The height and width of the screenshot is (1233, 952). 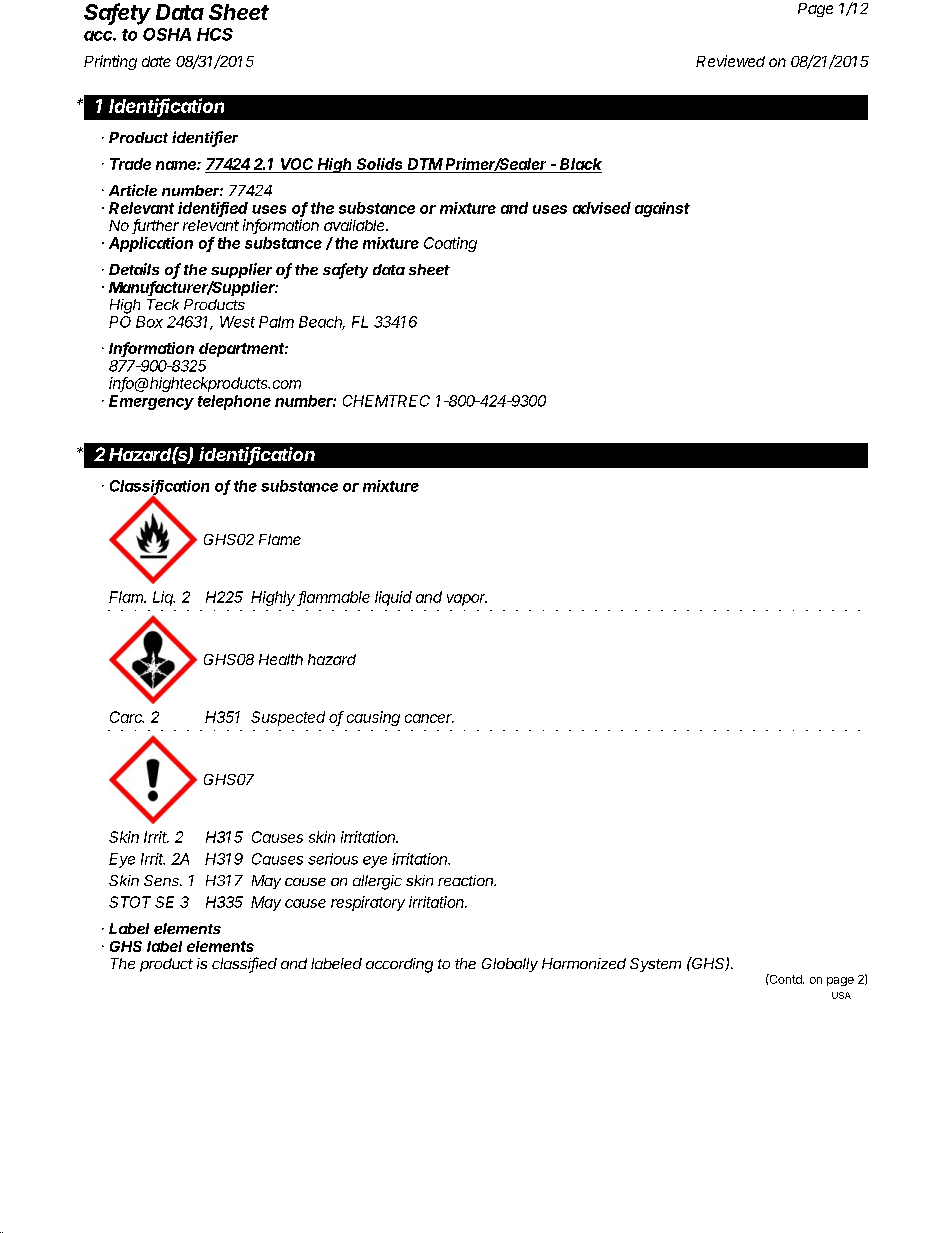 I want to click on Suspected, so click(x=288, y=718).
